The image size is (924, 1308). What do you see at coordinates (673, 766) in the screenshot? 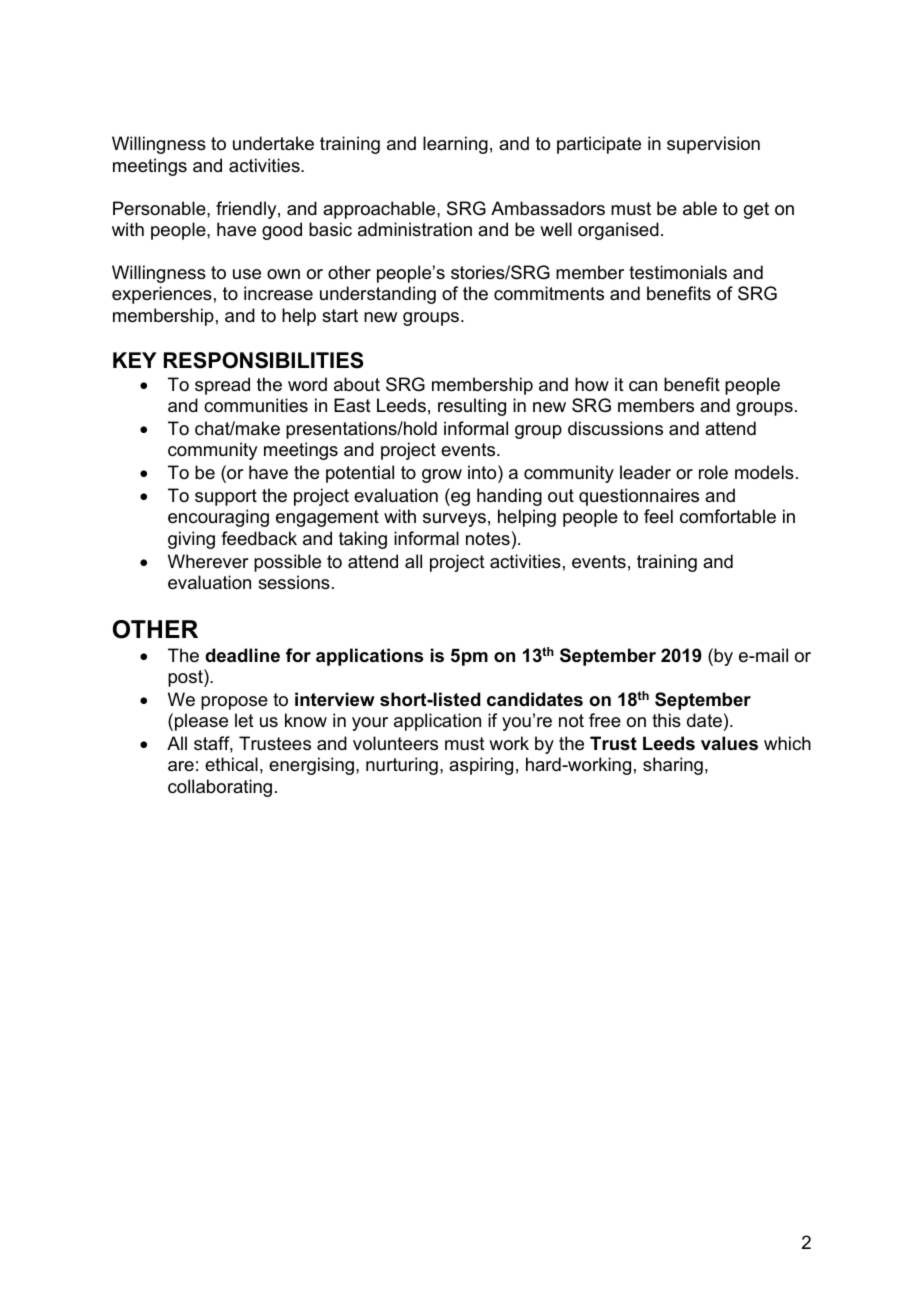
I see `sharing` at bounding box center [673, 766].
